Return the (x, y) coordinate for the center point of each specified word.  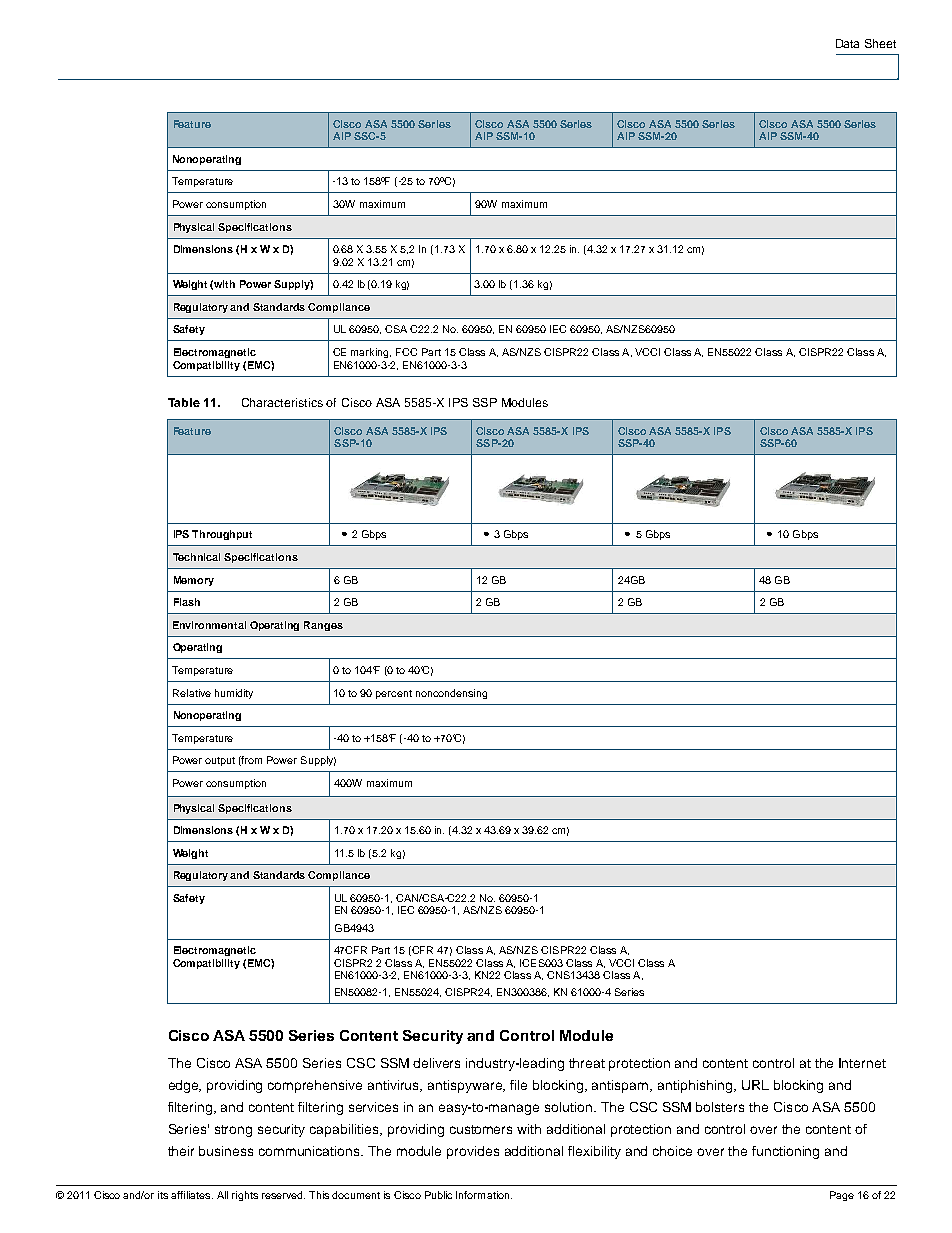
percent (394, 694)
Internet (862, 1063)
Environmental (209, 625)
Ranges (323, 626)
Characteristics (282, 402)
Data (847, 43)
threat (587, 1063)
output (220, 761)
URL (755, 1085)
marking (371, 353)
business (226, 1151)
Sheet (880, 43)
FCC (406, 352)
